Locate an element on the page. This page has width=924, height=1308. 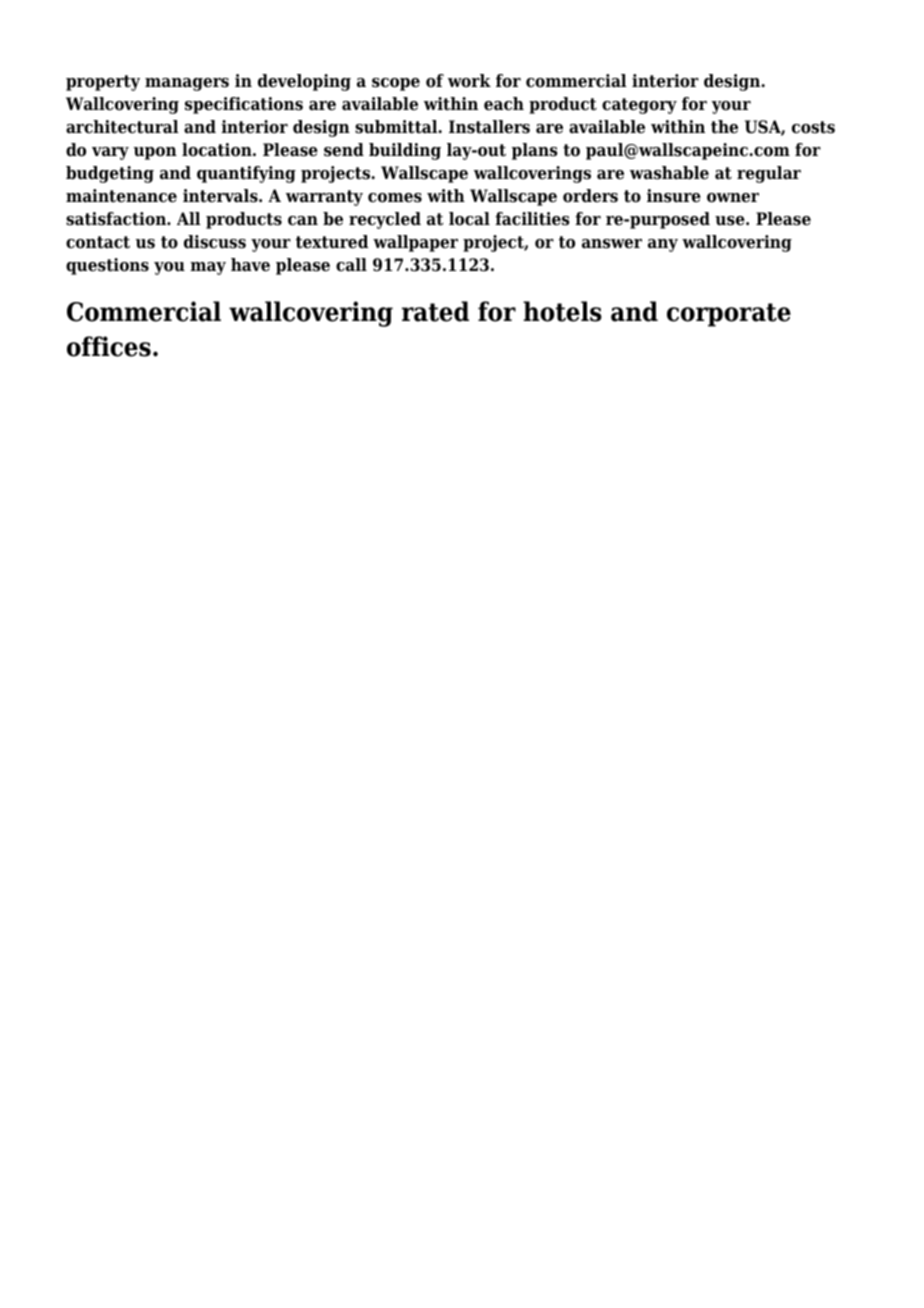
offices is located at coordinates (109, 346).
